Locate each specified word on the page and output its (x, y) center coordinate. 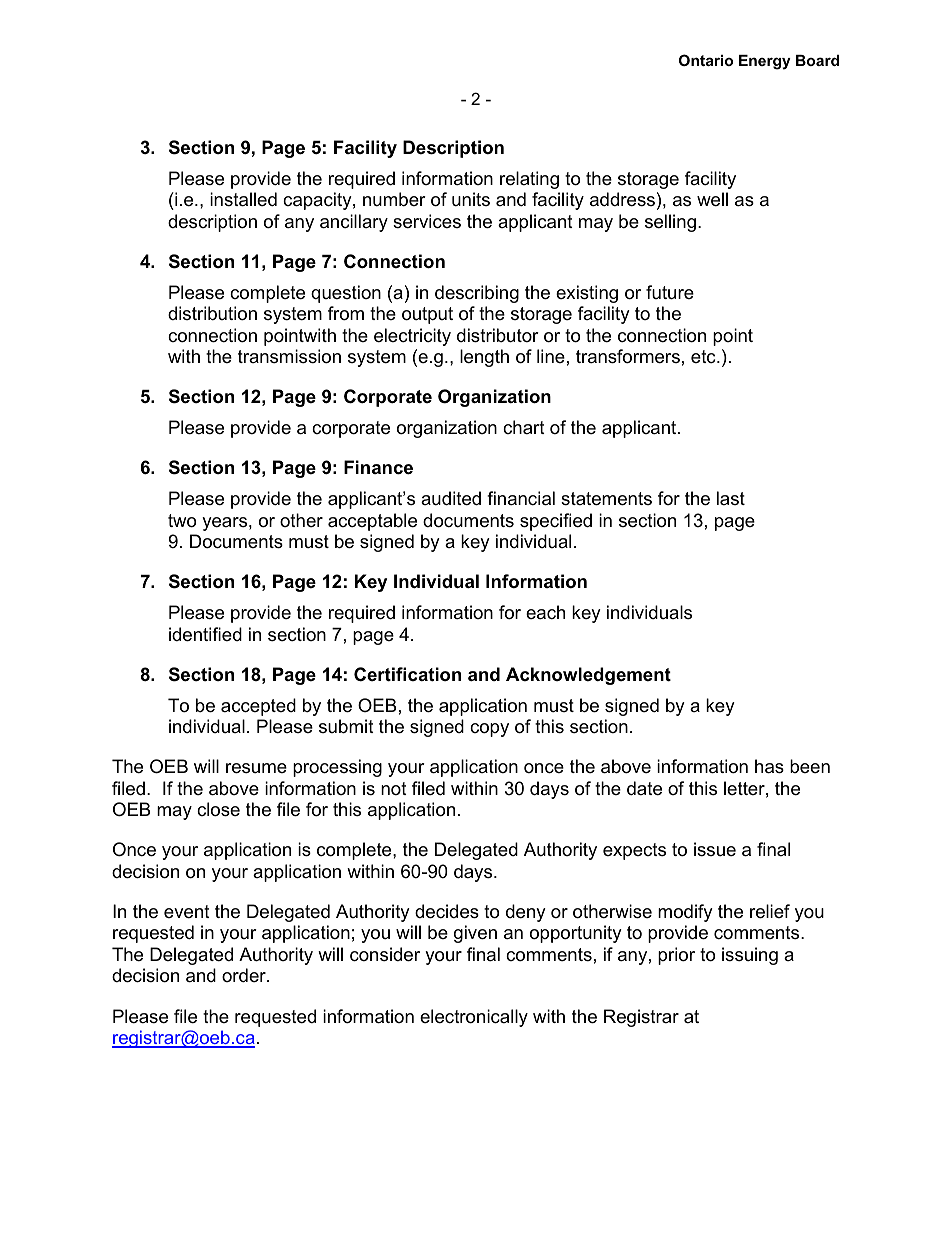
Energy (765, 62)
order (245, 975)
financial (521, 498)
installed (243, 199)
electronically (474, 1018)
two (182, 521)
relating (529, 180)
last (731, 498)
